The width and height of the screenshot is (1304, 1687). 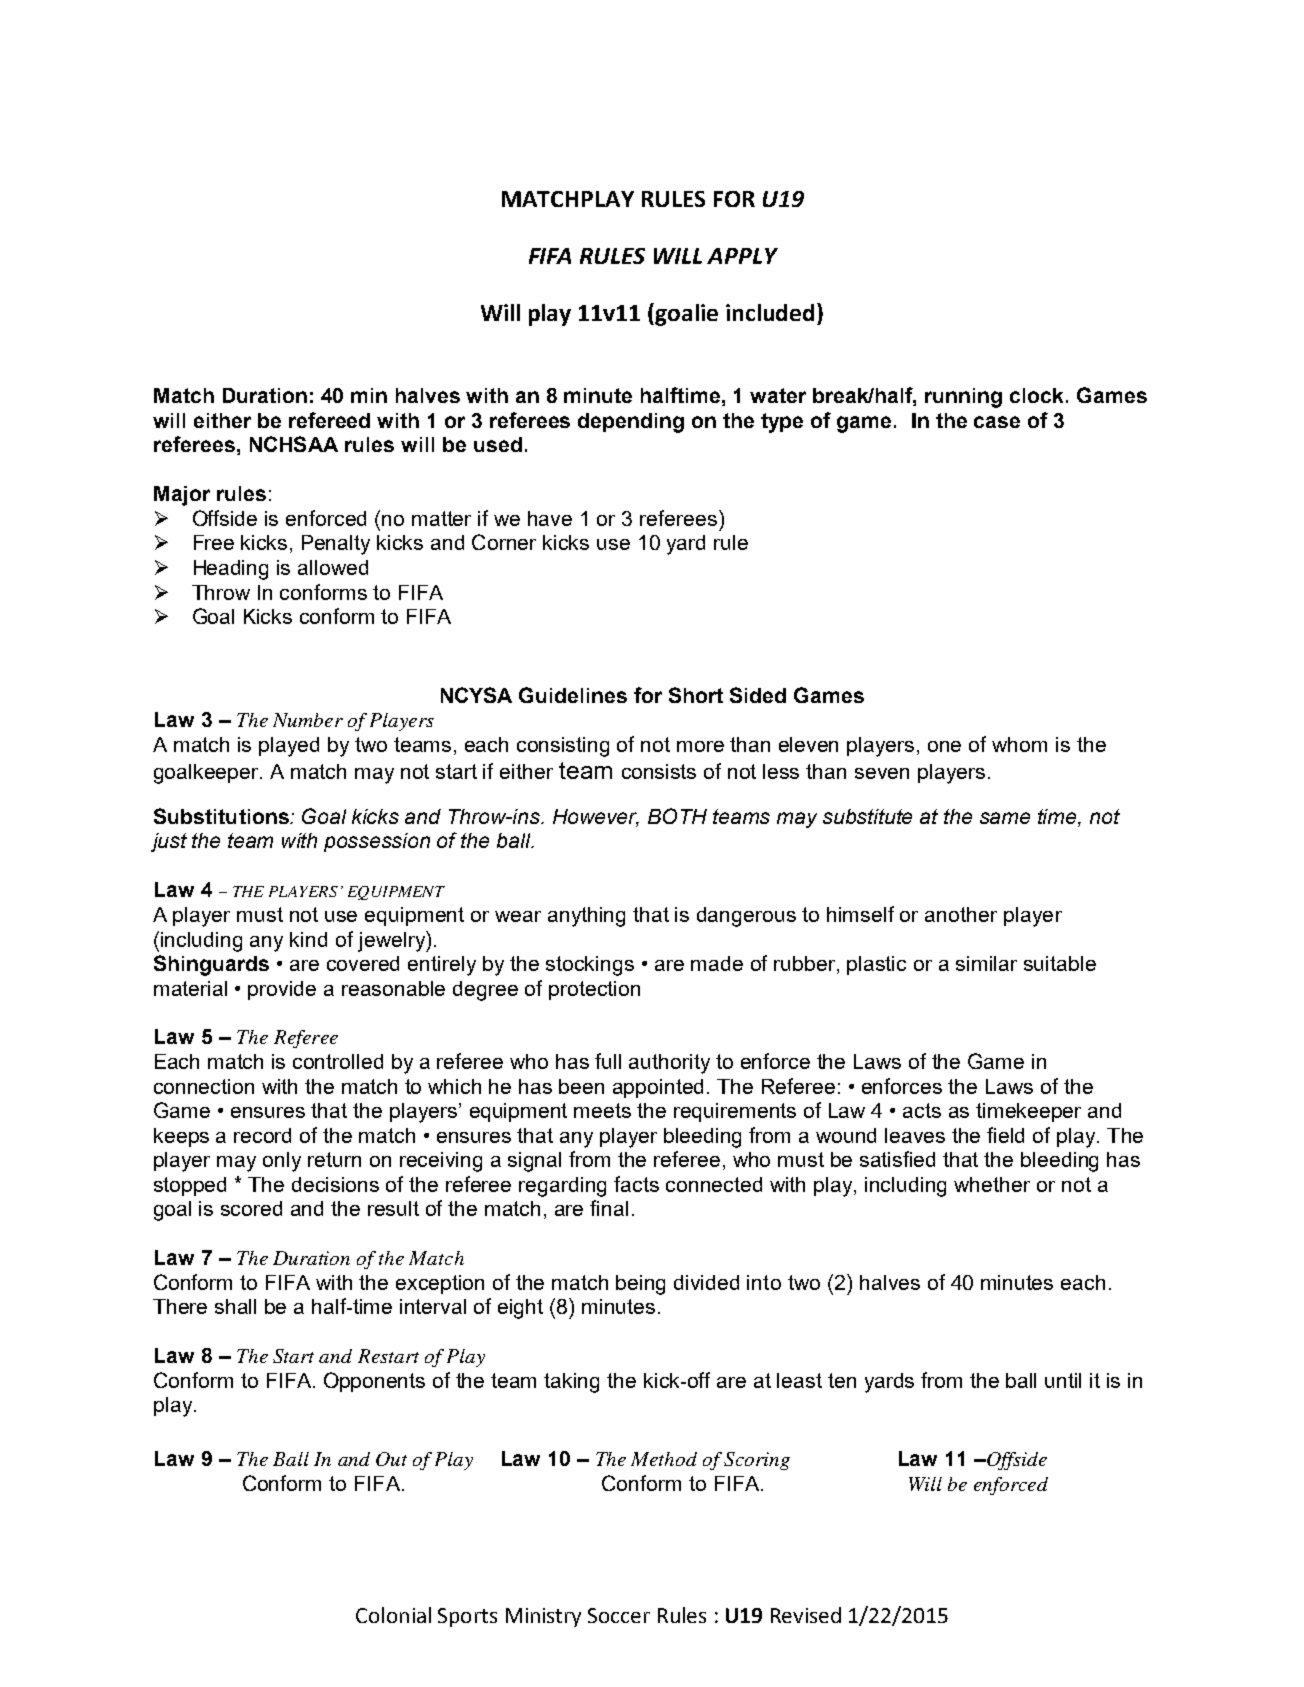 What do you see at coordinates (182, 496) in the screenshot?
I see `Major` at bounding box center [182, 496].
